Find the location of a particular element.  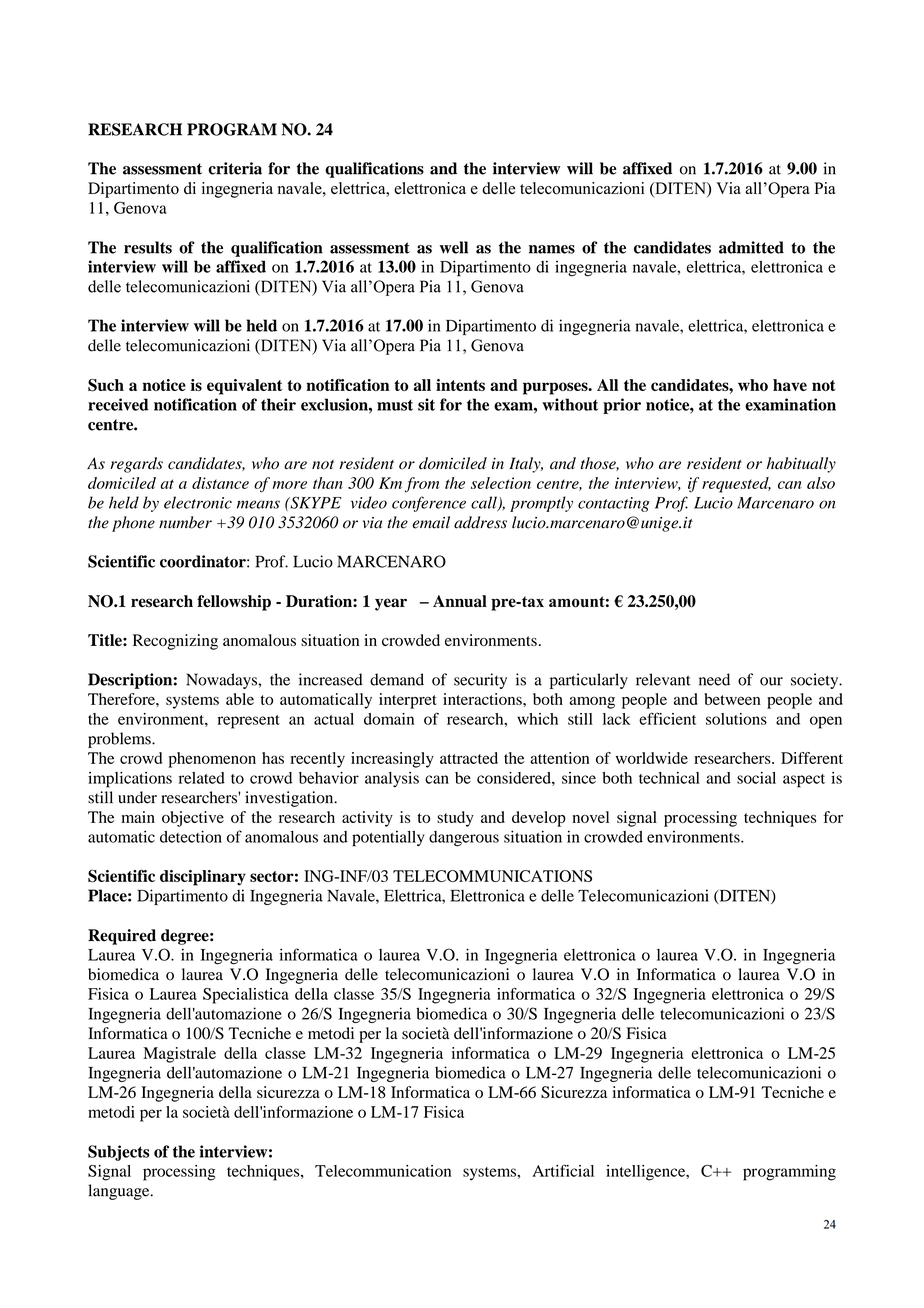

have is located at coordinates (790, 385).
